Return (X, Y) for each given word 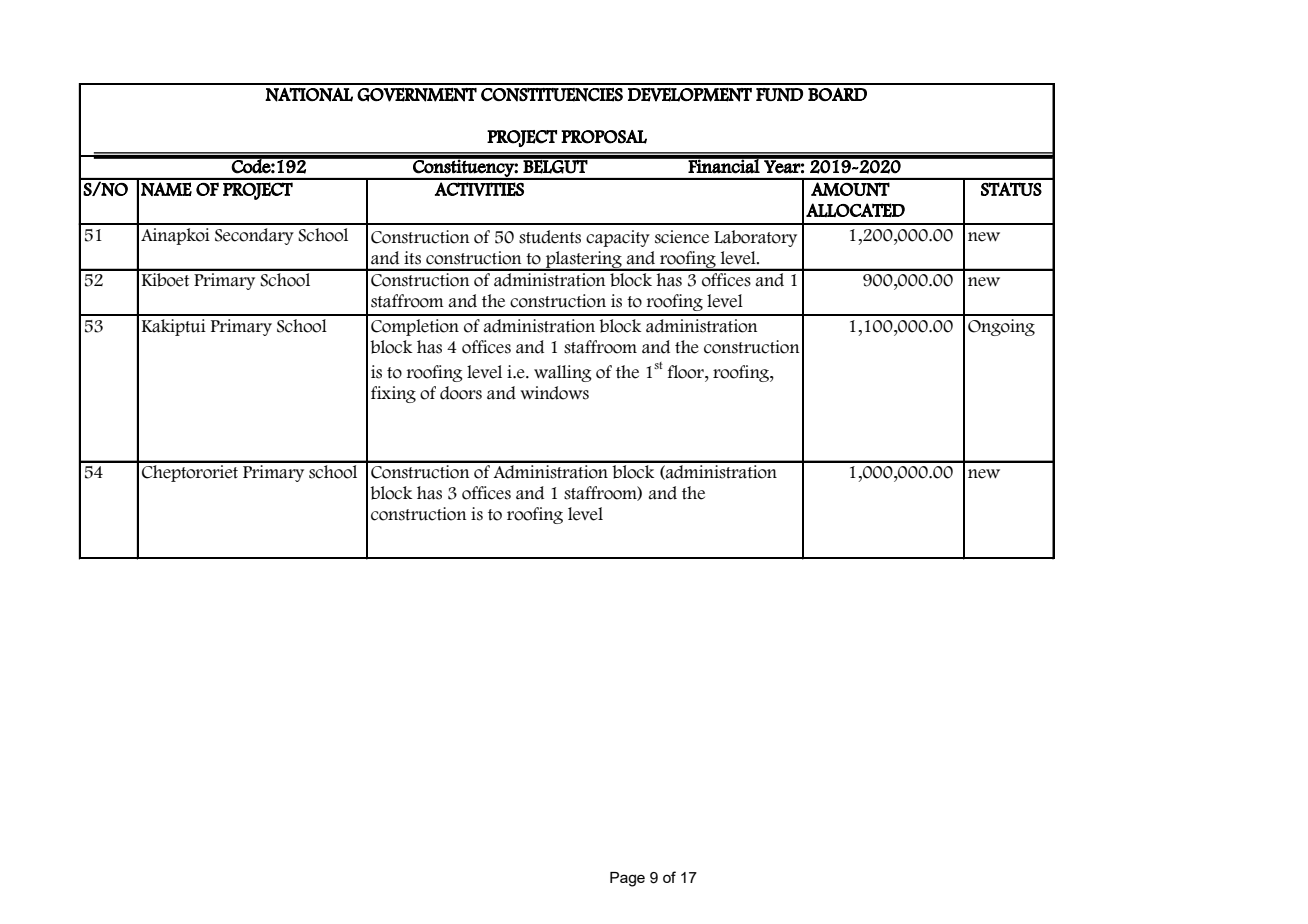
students (550, 237)
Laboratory (755, 238)
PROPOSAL (604, 137)
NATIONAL (309, 94)
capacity (618, 238)
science (682, 237)
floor (687, 372)
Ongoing (1001, 327)
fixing (393, 394)
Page (627, 879)
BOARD (837, 94)
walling (563, 373)
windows (554, 393)
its (412, 258)
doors (461, 393)
